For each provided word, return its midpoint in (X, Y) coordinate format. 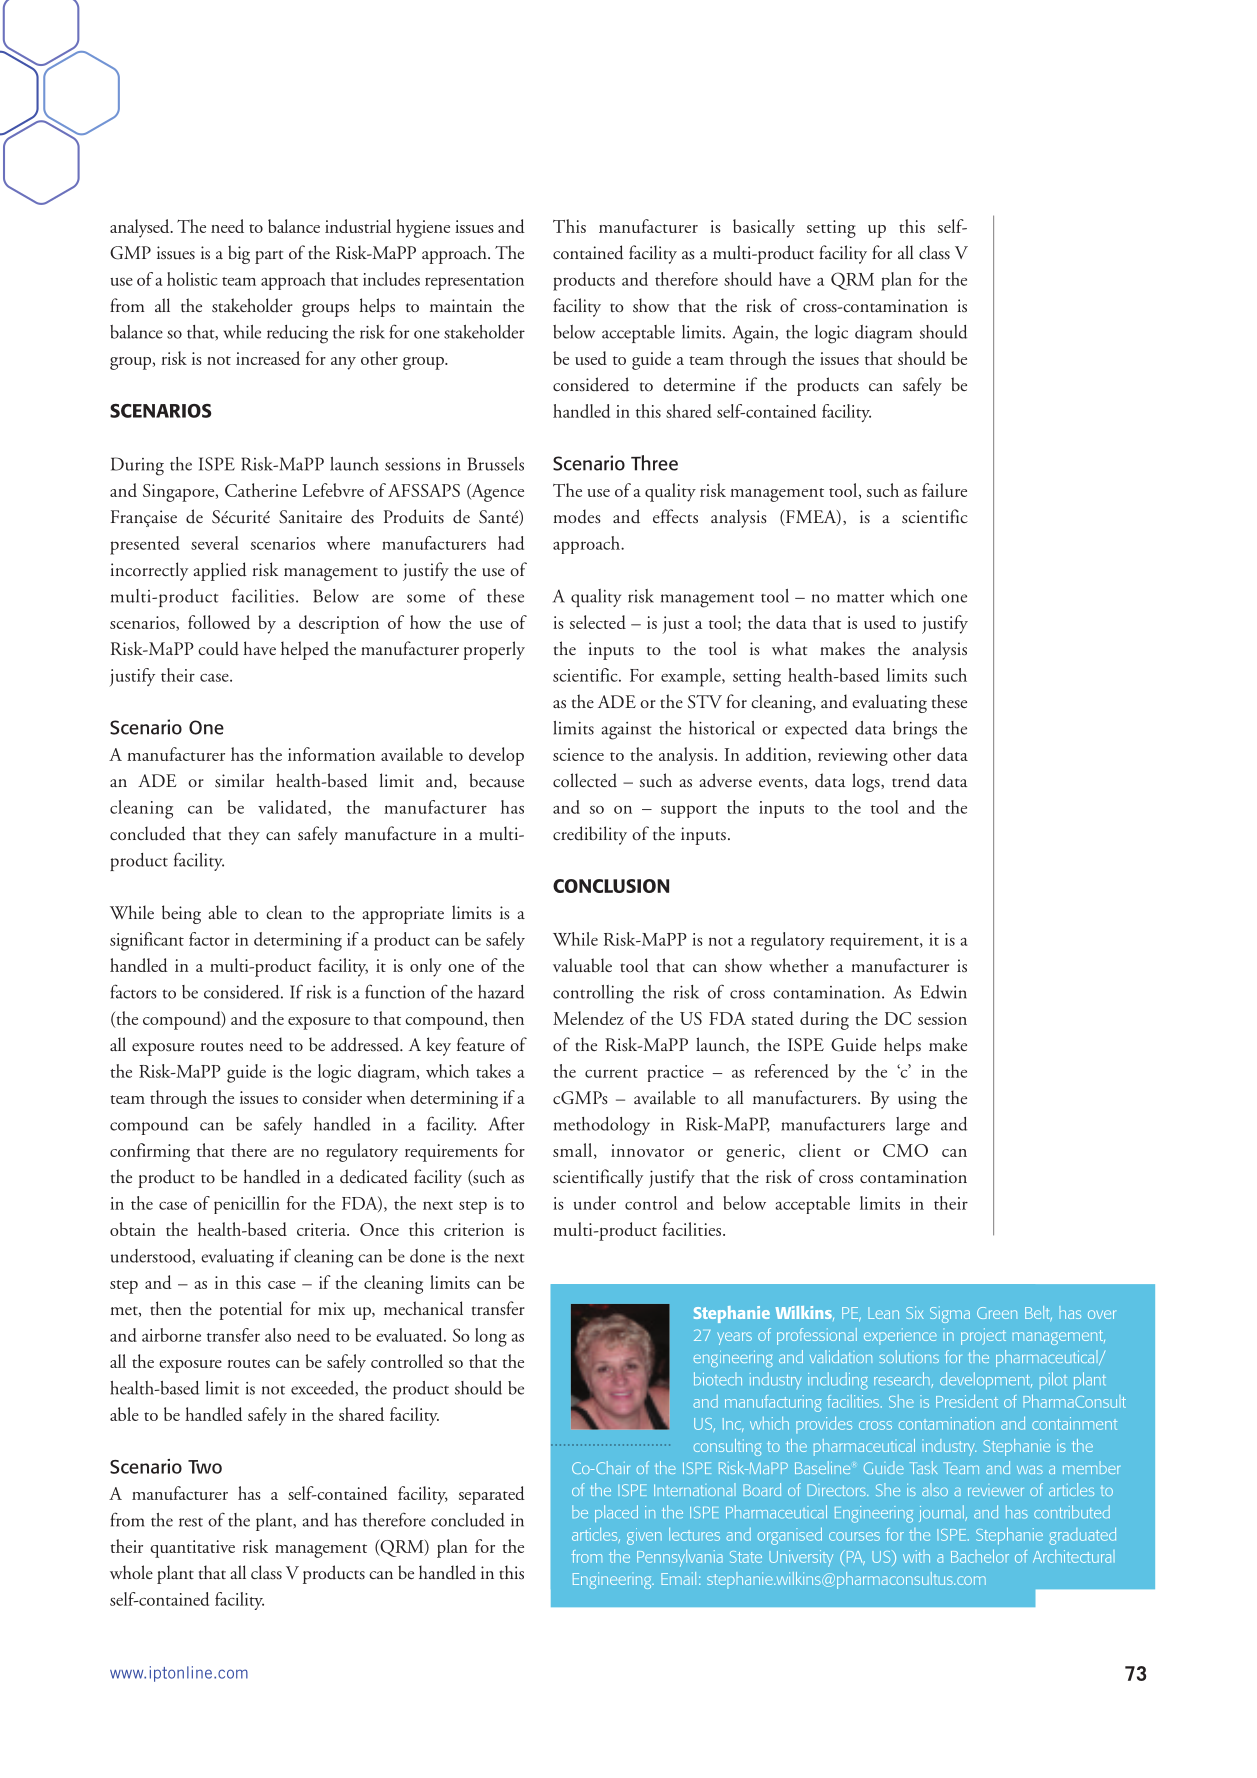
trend (911, 780)
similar (239, 780)
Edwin (943, 992)
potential (250, 1310)
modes (576, 516)
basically (764, 228)
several (215, 543)
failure (944, 490)
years (734, 1338)
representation (474, 281)
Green (997, 1313)
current (611, 1073)
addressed (366, 1044)
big (239, 254)
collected (585, 780)
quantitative (192, 1549)
